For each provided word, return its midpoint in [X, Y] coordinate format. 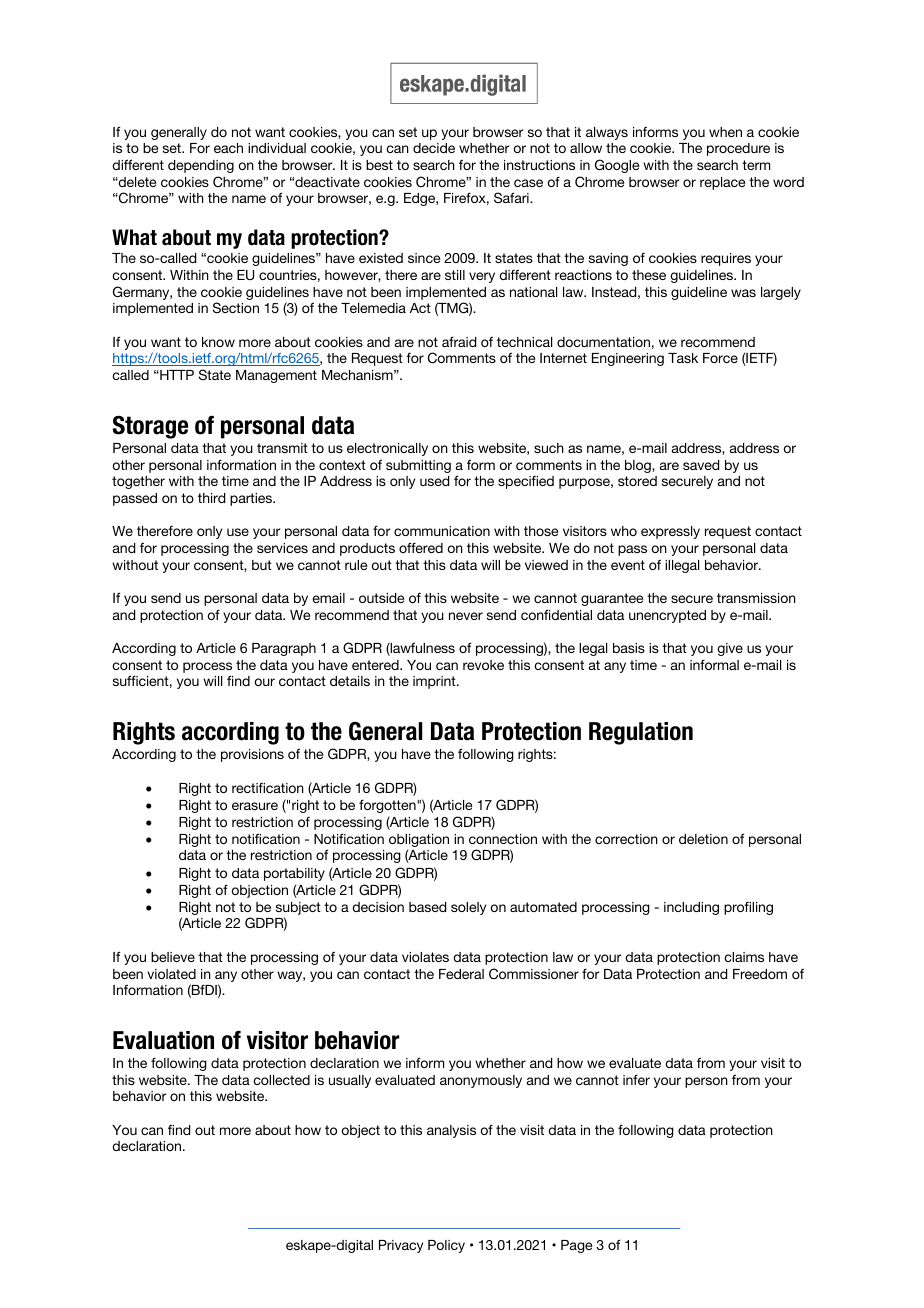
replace [722, 183]
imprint [435, 682]
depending [201, 166]
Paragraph [284, 649]
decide [434, 148]
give [730, 649]
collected [281, 1080]
